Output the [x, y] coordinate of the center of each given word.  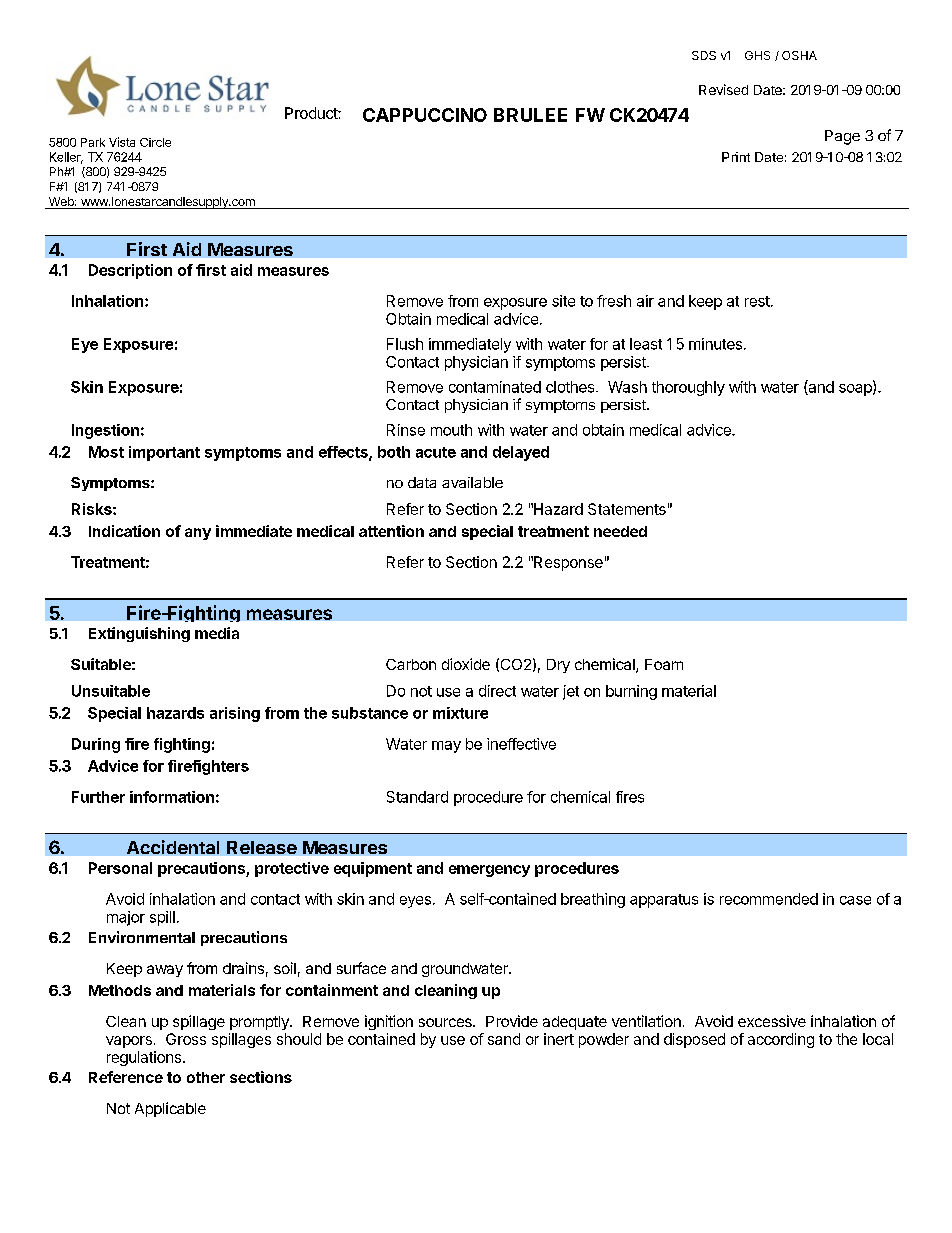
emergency [489, 871]
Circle [155, 142]
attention [391, 531]
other [206, 1077]
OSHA [799, 55]
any [198, 534]
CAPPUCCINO [425, 115]
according [781, 1040]
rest [758, 301]
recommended [769, 899]
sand [504, 1039]
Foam [664, 664]
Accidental [173, 847]
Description [130, 271]
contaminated [495, 387]
